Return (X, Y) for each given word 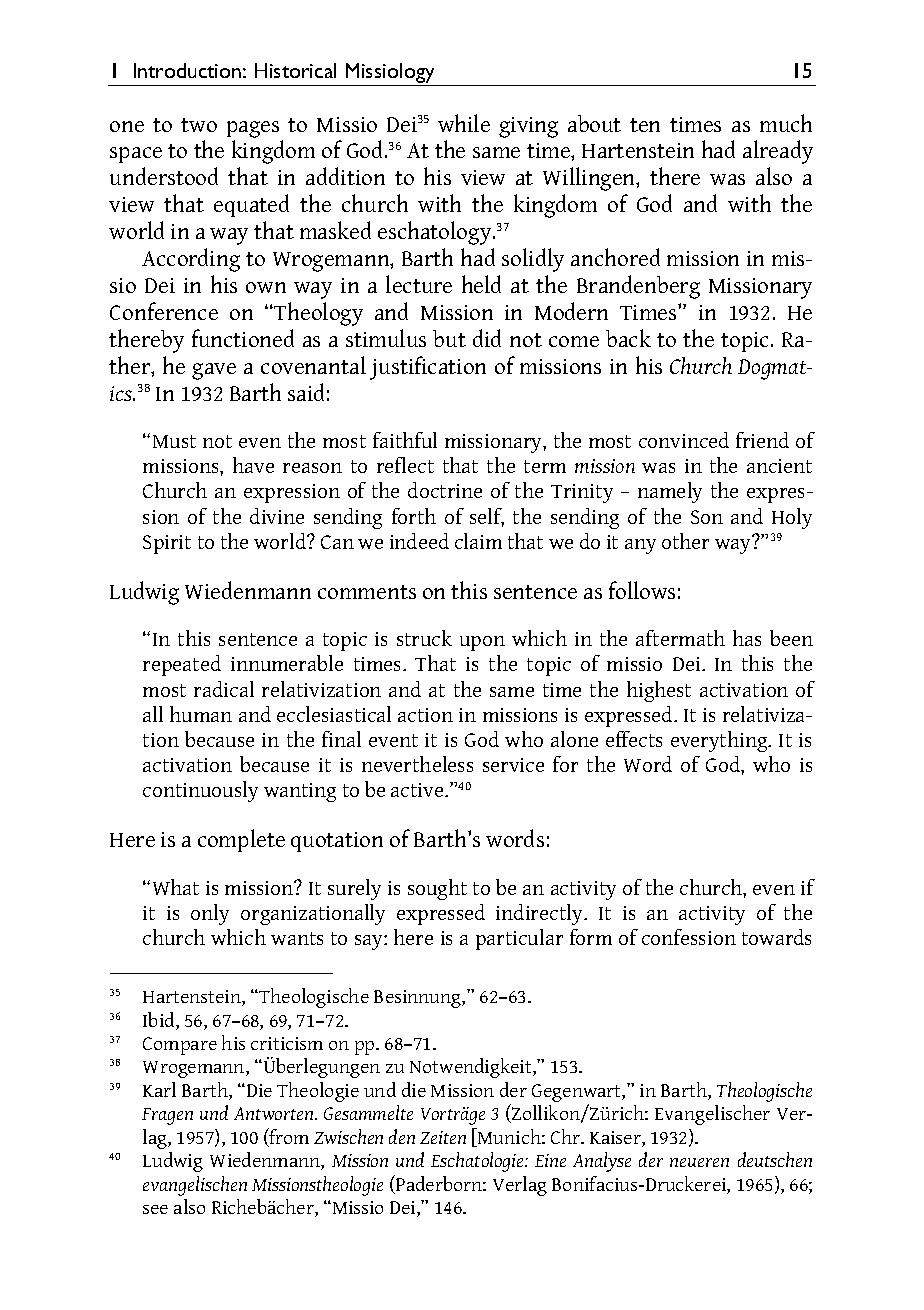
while (464, 123)
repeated (182, 665)
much (786, 123)
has (747, 638)
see (155, 1209)
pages (253, 129)
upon (482, 643)
